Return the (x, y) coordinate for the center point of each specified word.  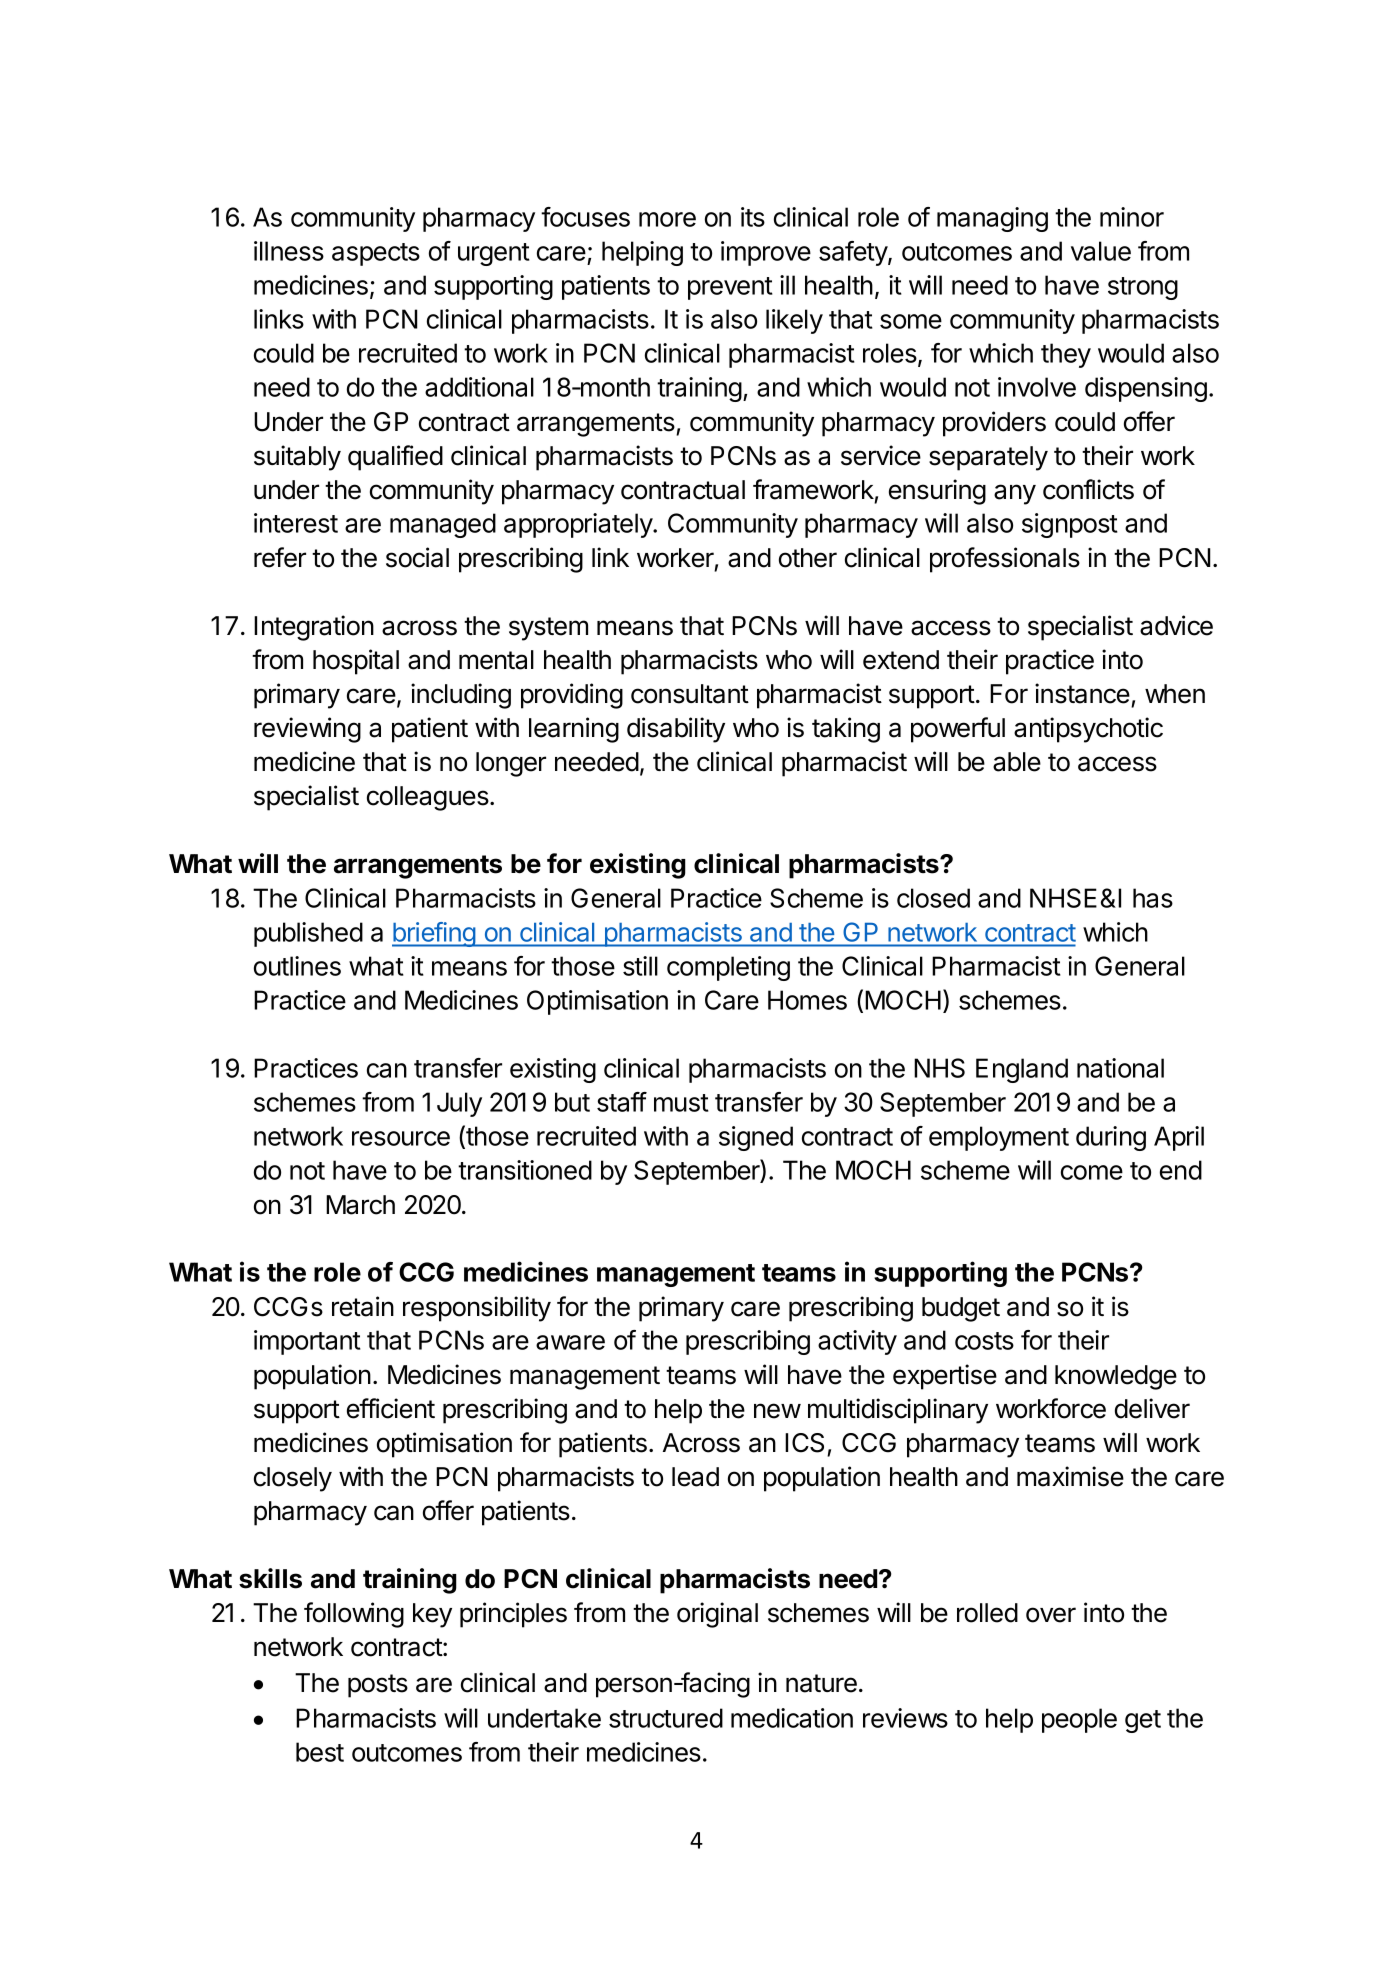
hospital (356, 662)
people (1079, 1720)
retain (363, 1306)
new (777, 1411)
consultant (690, 694)
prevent (730, 288)
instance (1082, 693)
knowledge (1116, 1377)
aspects (376, 254)
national (1120, 1068)
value (1101, 251)
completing (728, 968)
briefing (434, 934)
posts (378, 1686)
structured (666, 1718)
